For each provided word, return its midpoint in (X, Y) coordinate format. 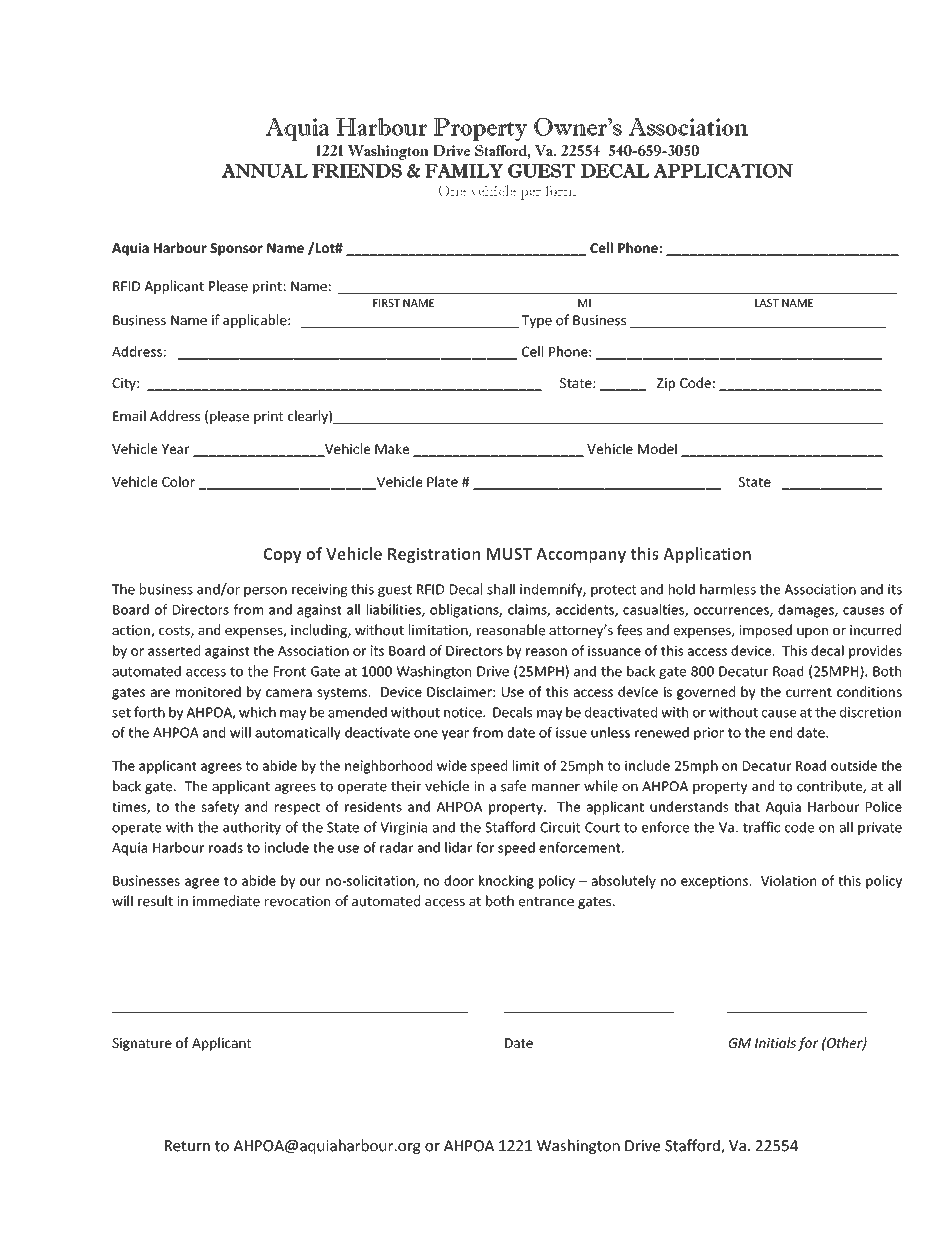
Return (187, 1146)
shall (501, 589)
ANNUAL (265, 171)
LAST (767, 303)
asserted (174, 650)
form (560, 191)
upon (812, 633)
